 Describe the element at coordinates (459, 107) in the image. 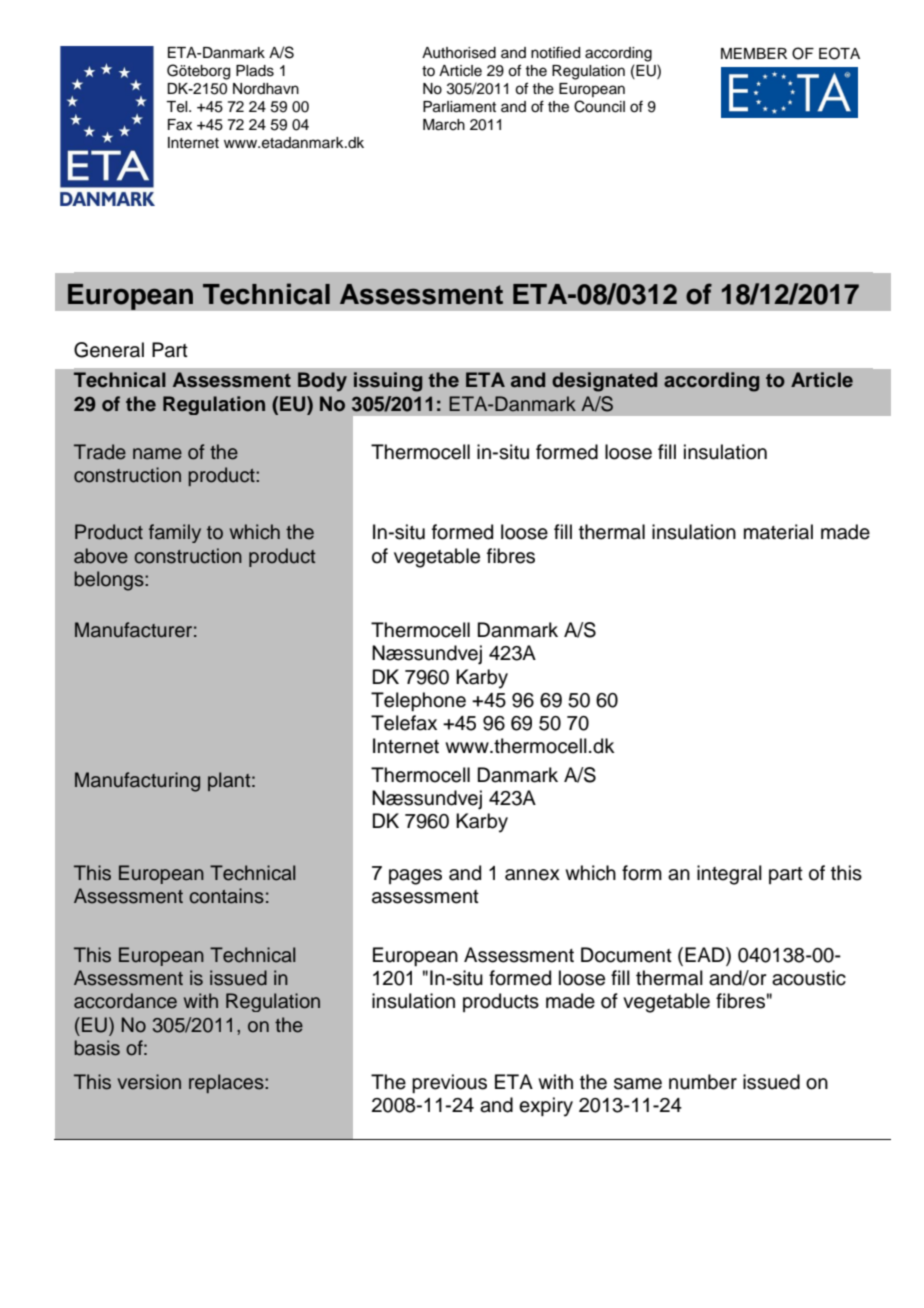

I see `Parliament` at that location.
